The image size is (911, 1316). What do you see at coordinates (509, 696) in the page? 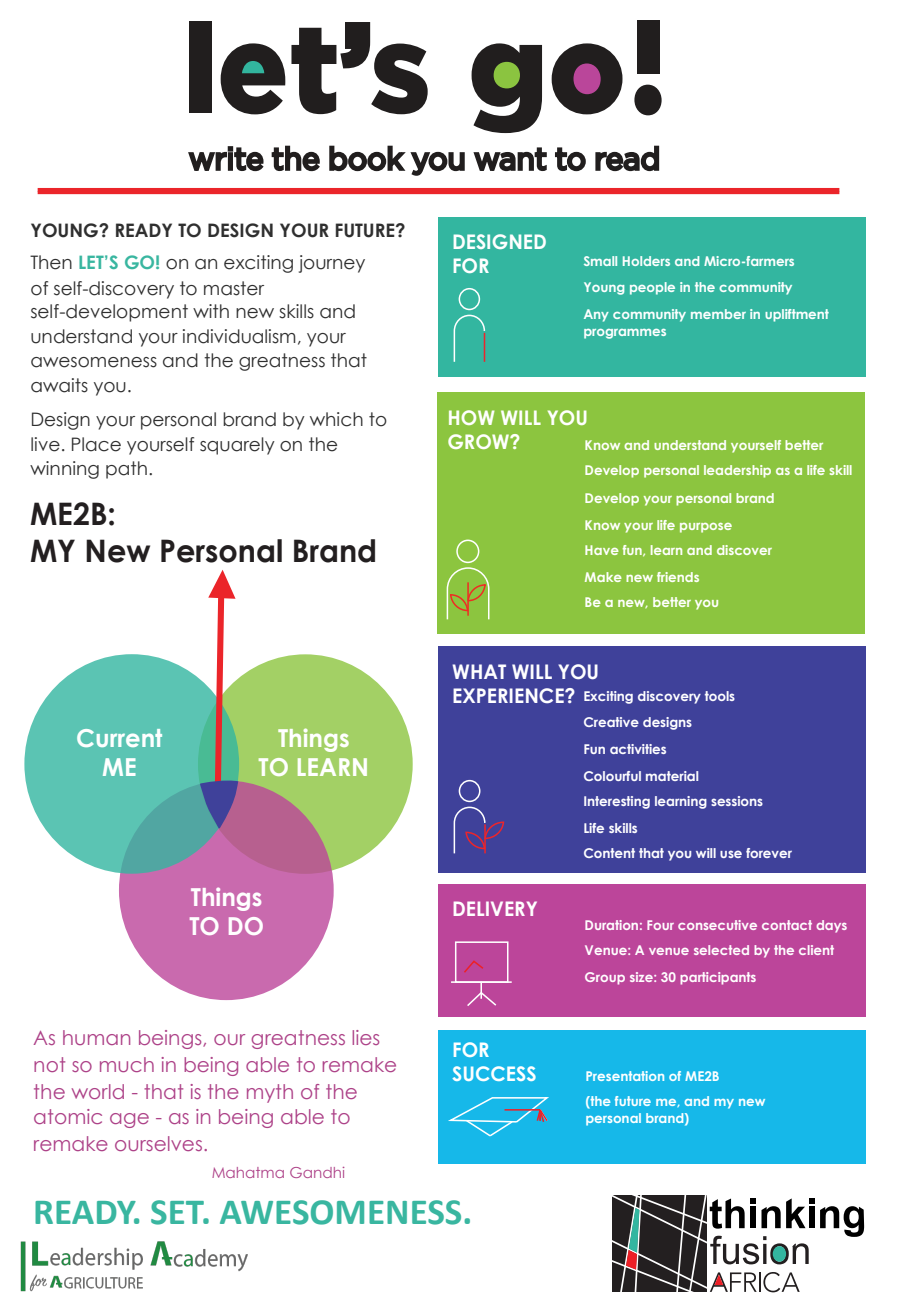
I see `EXPERIENCE` at bounding box center [509, 696].
